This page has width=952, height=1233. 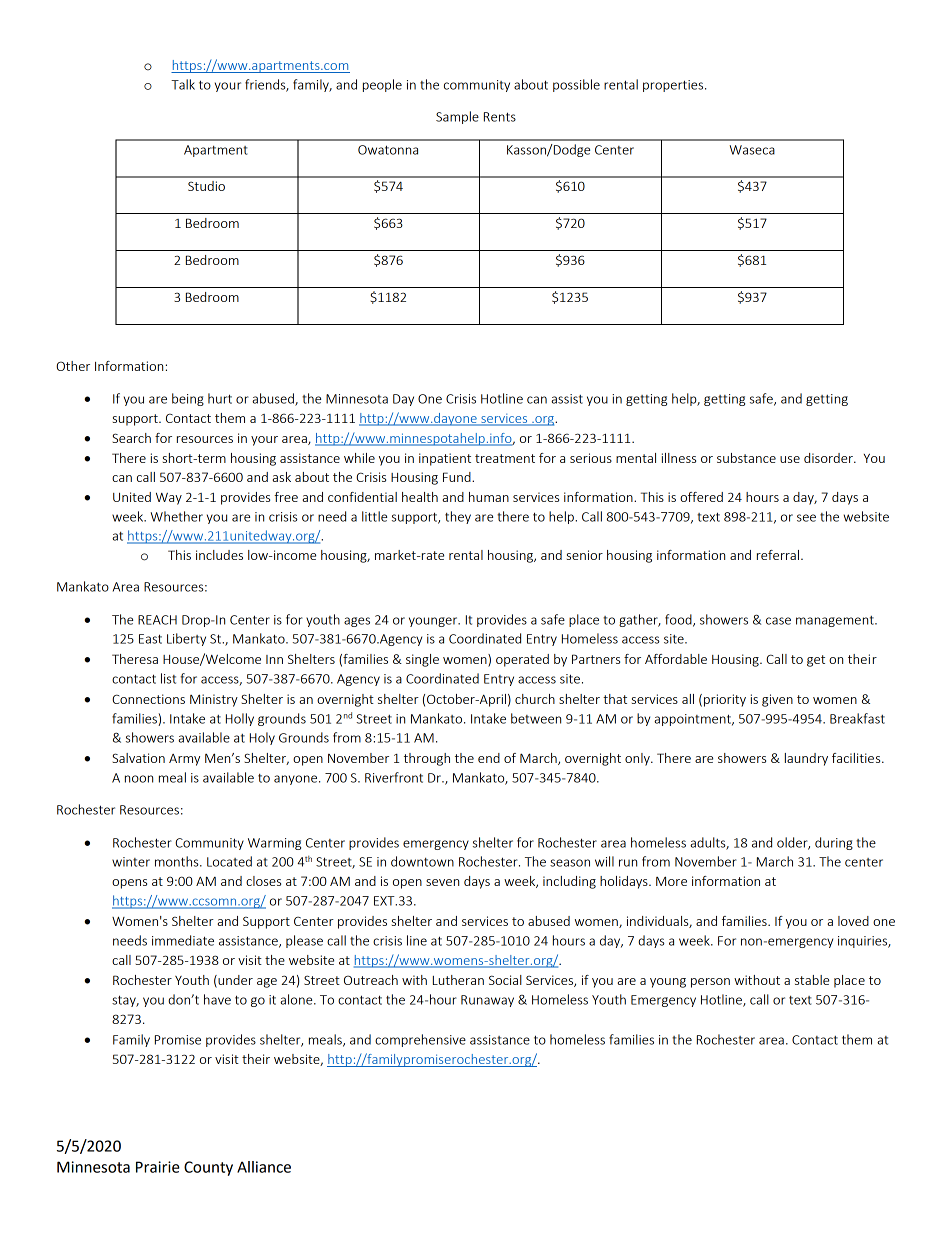 I want to click on East, so click(x=150, y=639).
